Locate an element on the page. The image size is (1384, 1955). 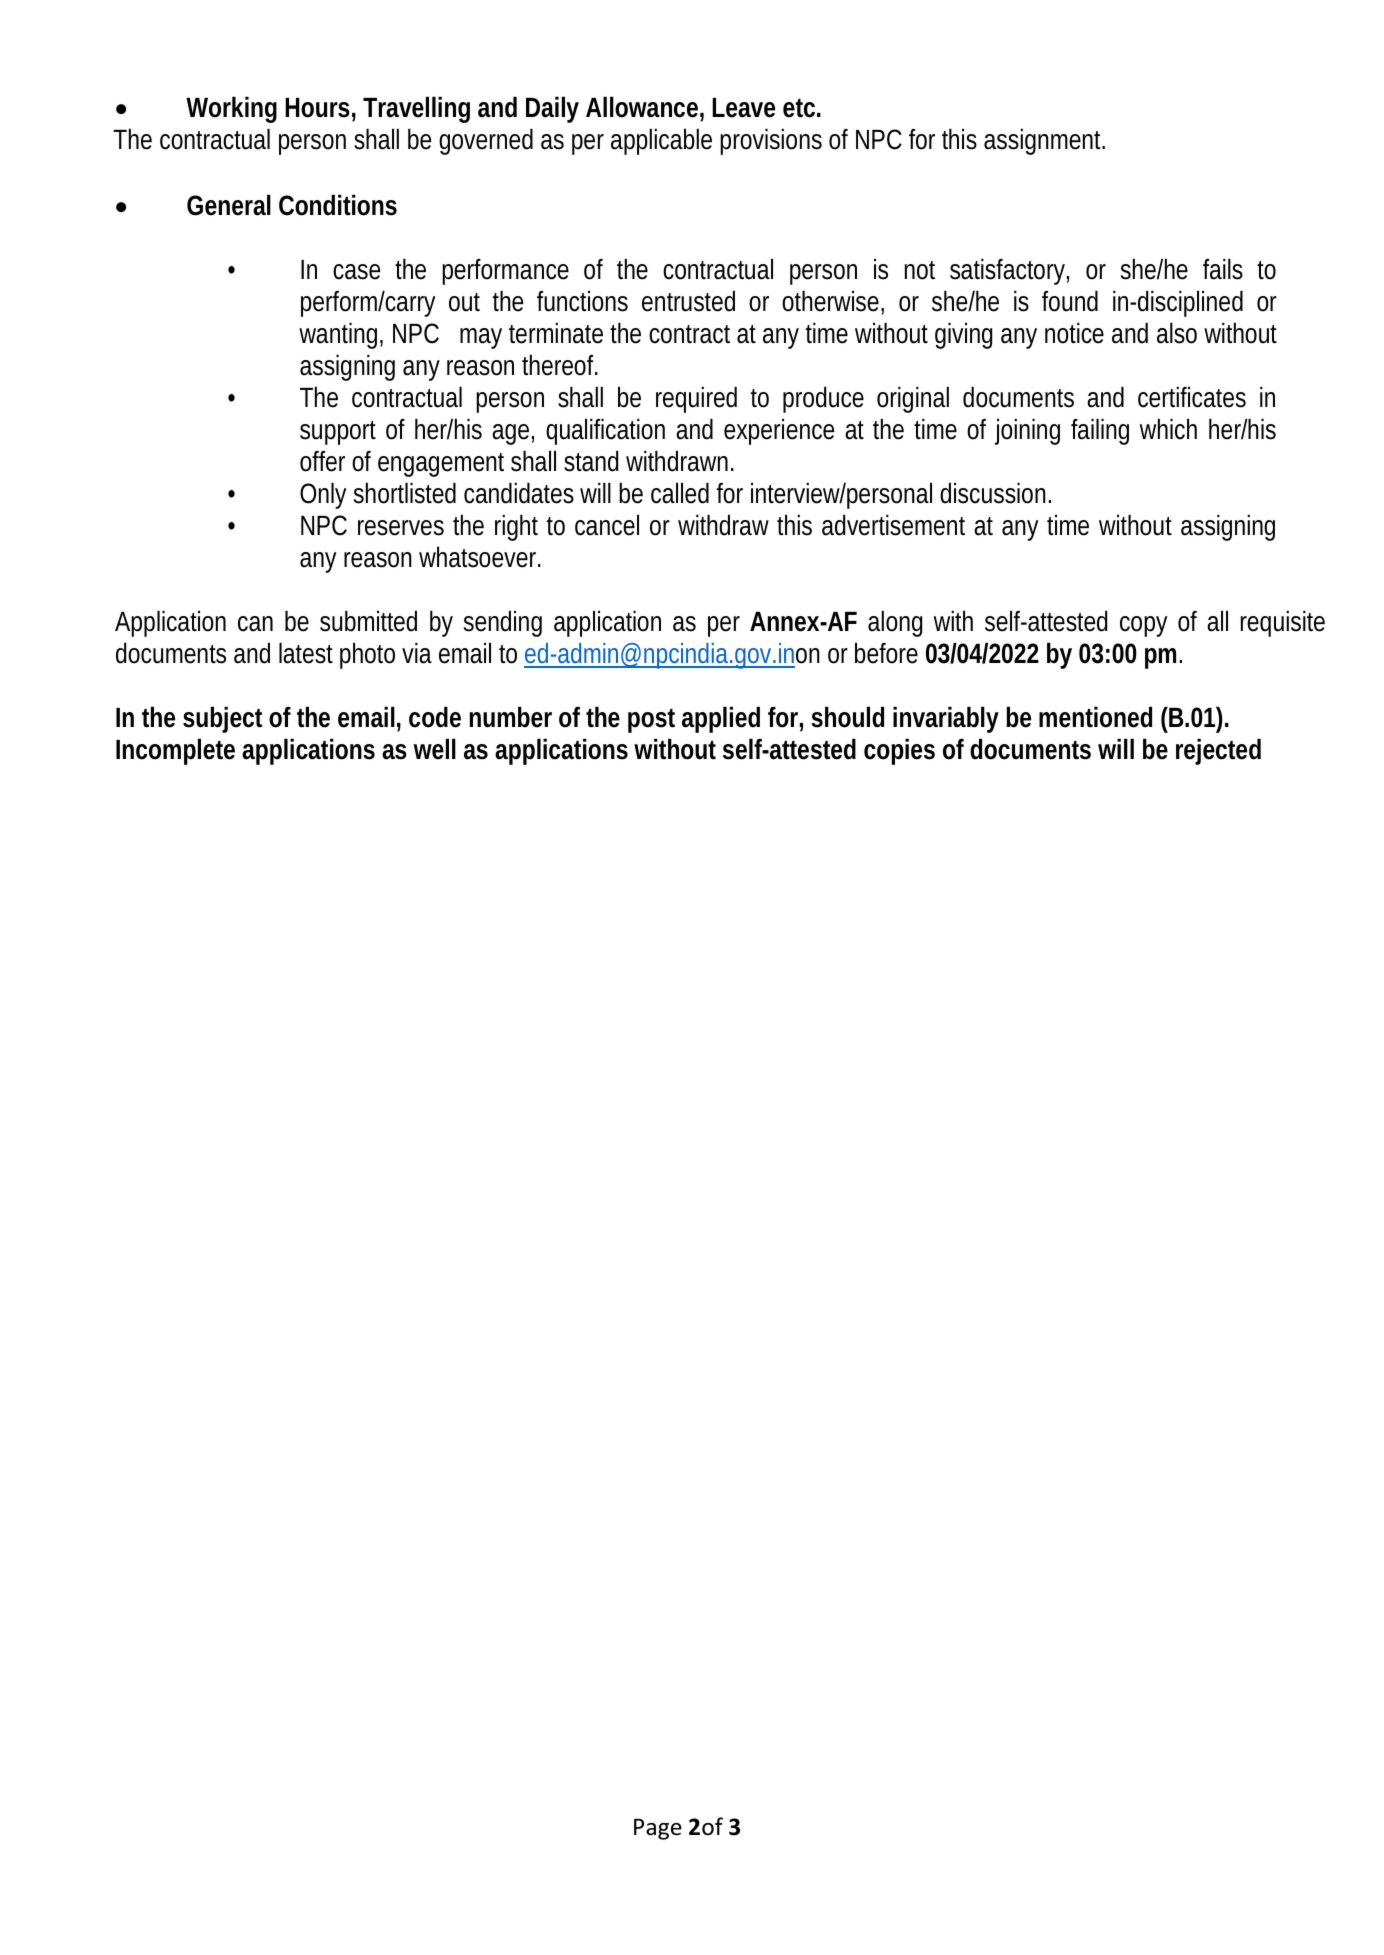
copy is located at coordinates (1143, 626).
